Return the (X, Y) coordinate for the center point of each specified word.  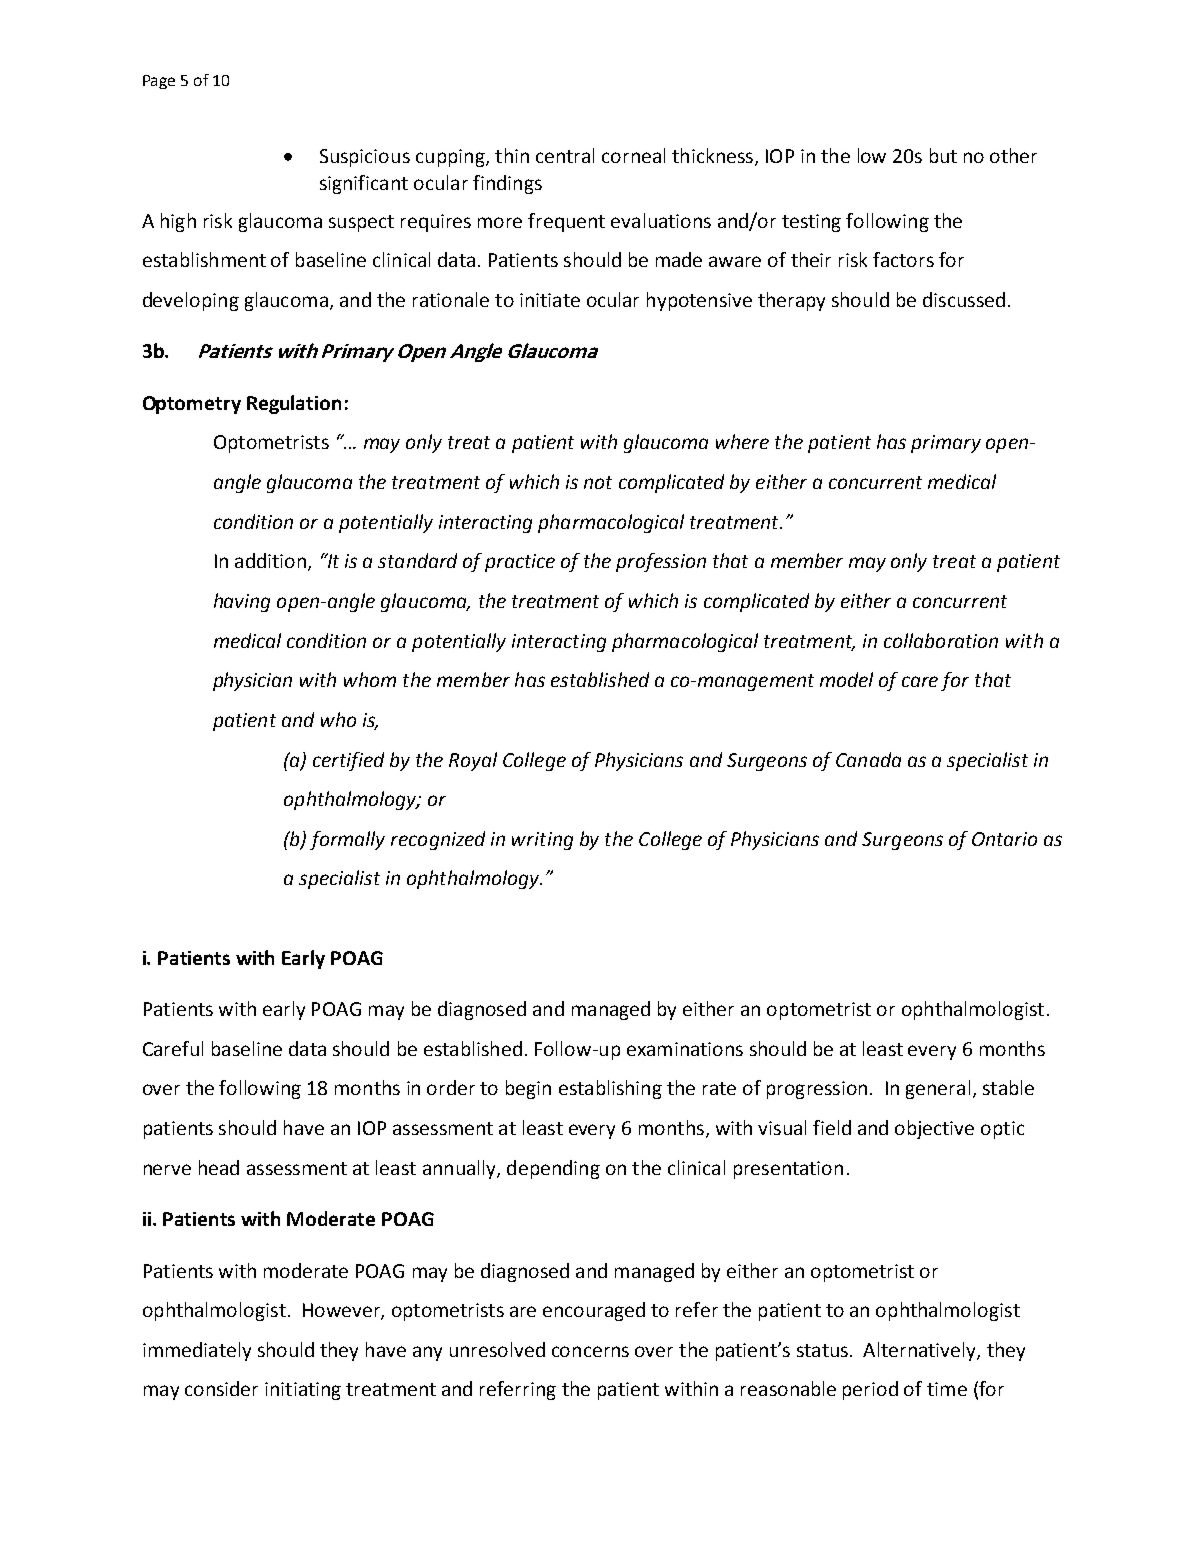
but (943, 155)
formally (347, 840)
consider (221, 1388)
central (565, 155)
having (242, 602)
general (938, 1089)
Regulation (294, 404)
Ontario (1004, 839)
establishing (610, 1089)
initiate (550, 300)
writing (542, 841)
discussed (964, 299)
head (219, 1167)
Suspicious (365, 158)
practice (520, 563)
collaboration (941, 640)
